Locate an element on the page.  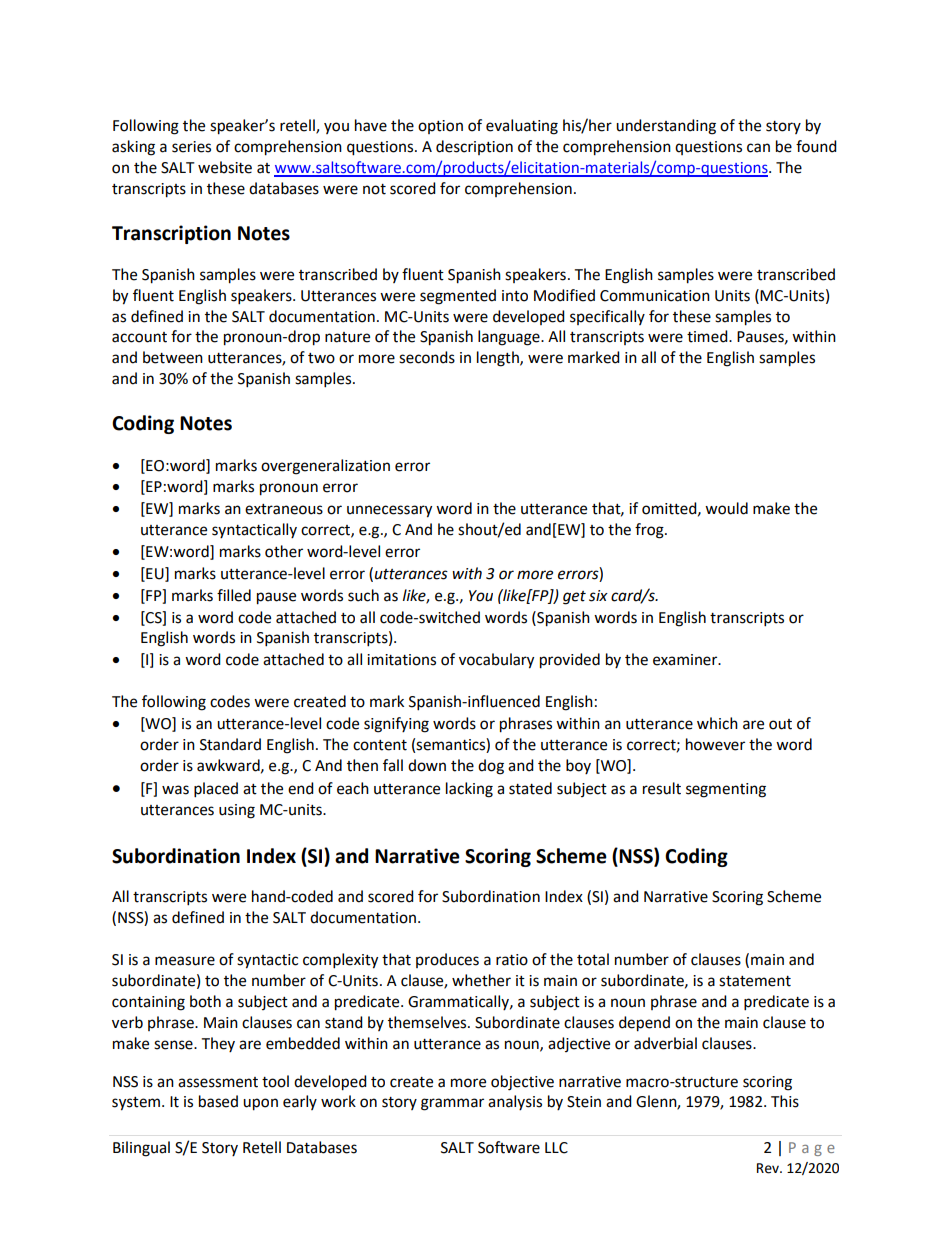
filled is located at coordinates (234, 595).
